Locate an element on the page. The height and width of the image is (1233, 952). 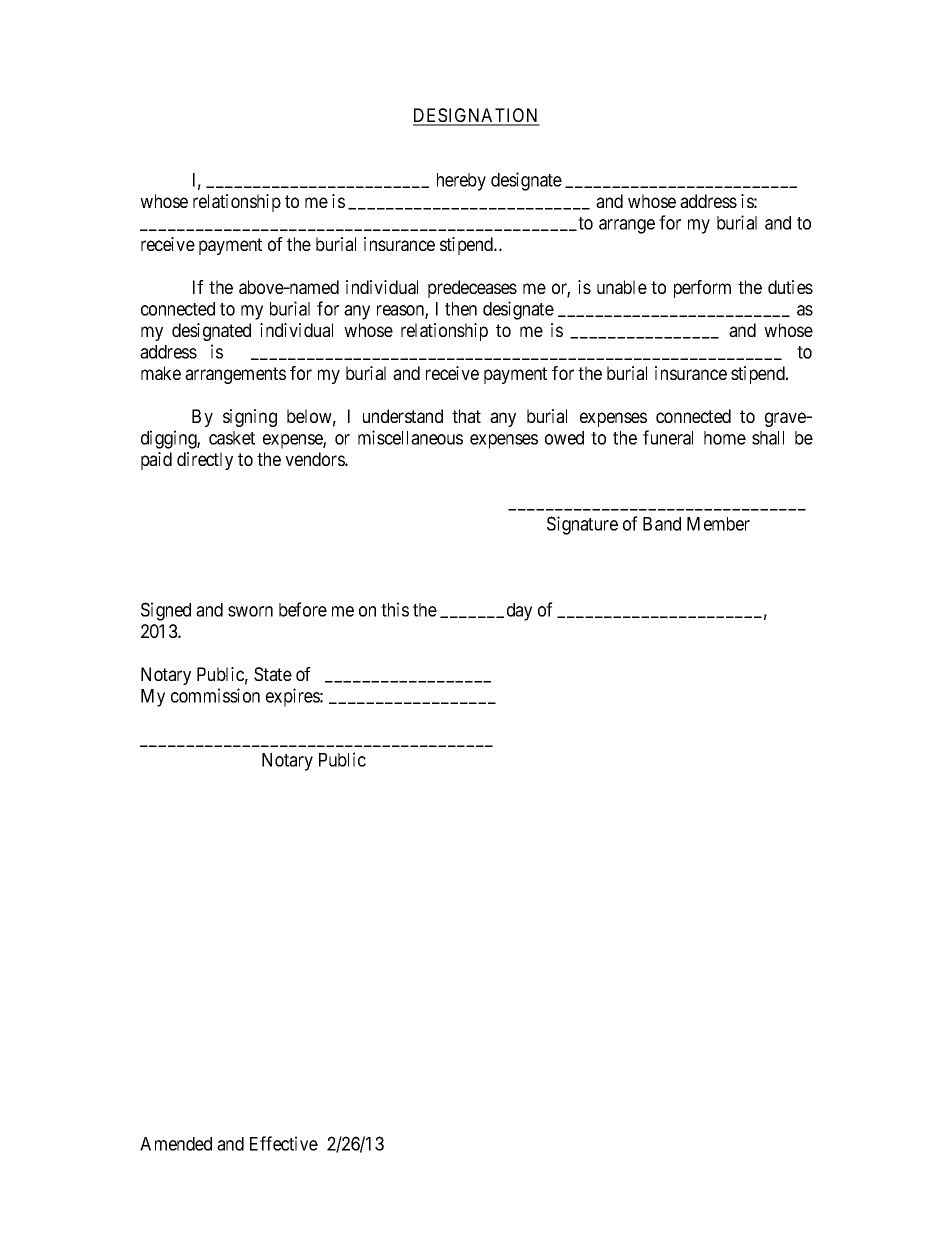
commission is located at coordinates (215, 695).
